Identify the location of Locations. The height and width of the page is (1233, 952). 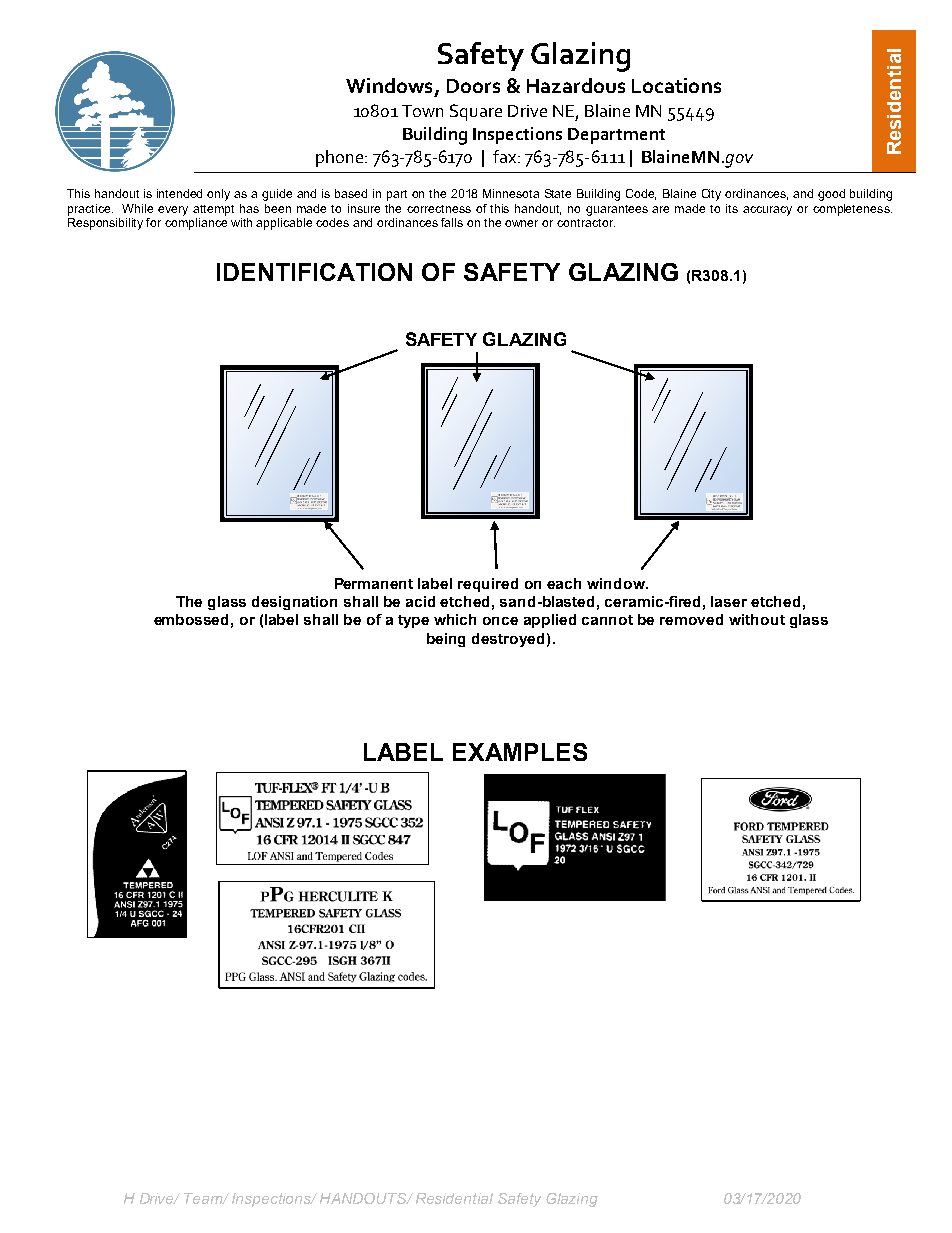
(676, 85).
